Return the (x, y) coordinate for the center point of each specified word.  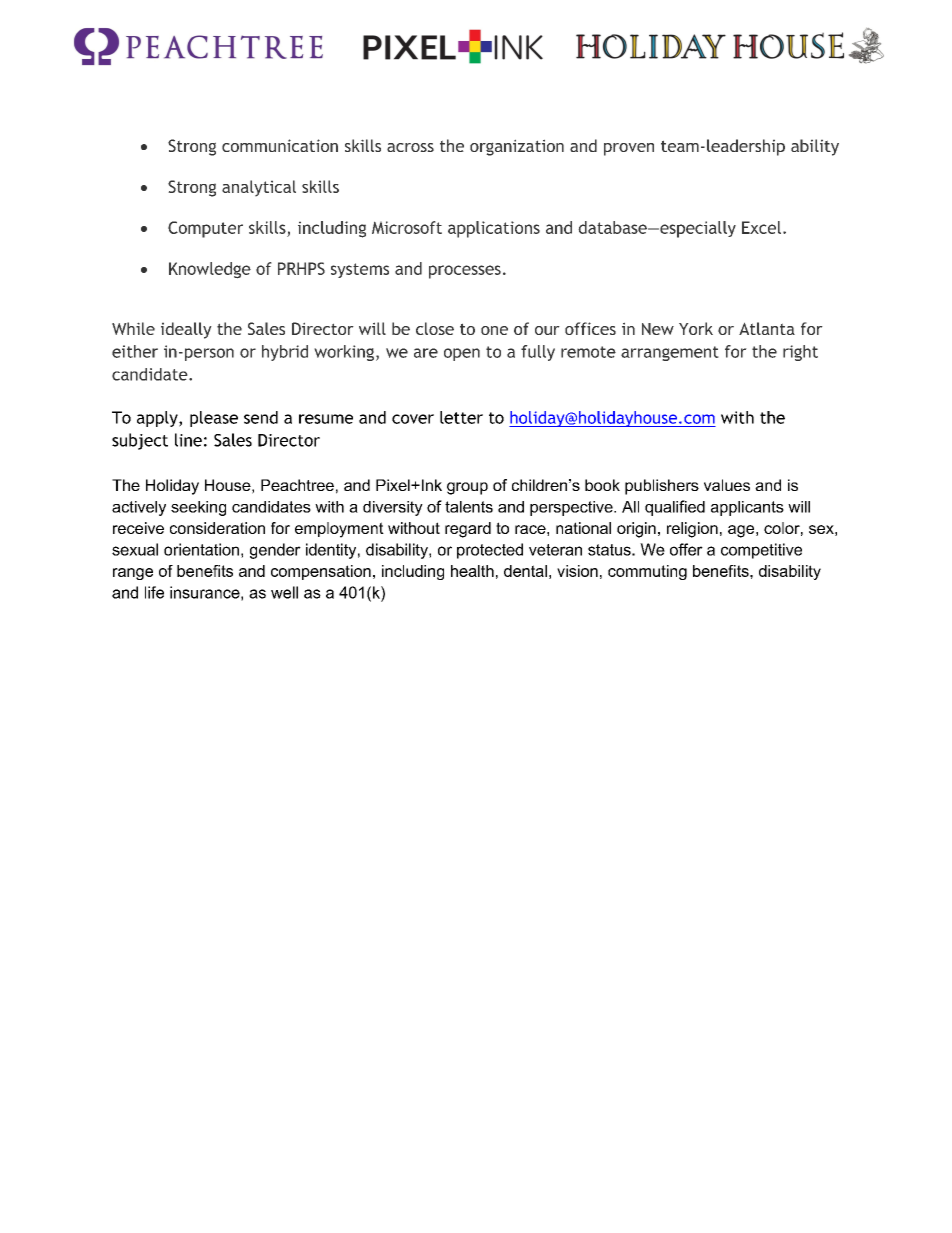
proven (629, 149)
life (154, 592)
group (467, 488)
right (800, 353)
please (214, 419)
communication (280, 145)
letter (461, 417)
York (696, 328)
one (494, 330)
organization (517, 147)
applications (494, 229)
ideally (186, 330)
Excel (761, 227)
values (727, 485)
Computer (205, 229)
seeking (198, 508)
